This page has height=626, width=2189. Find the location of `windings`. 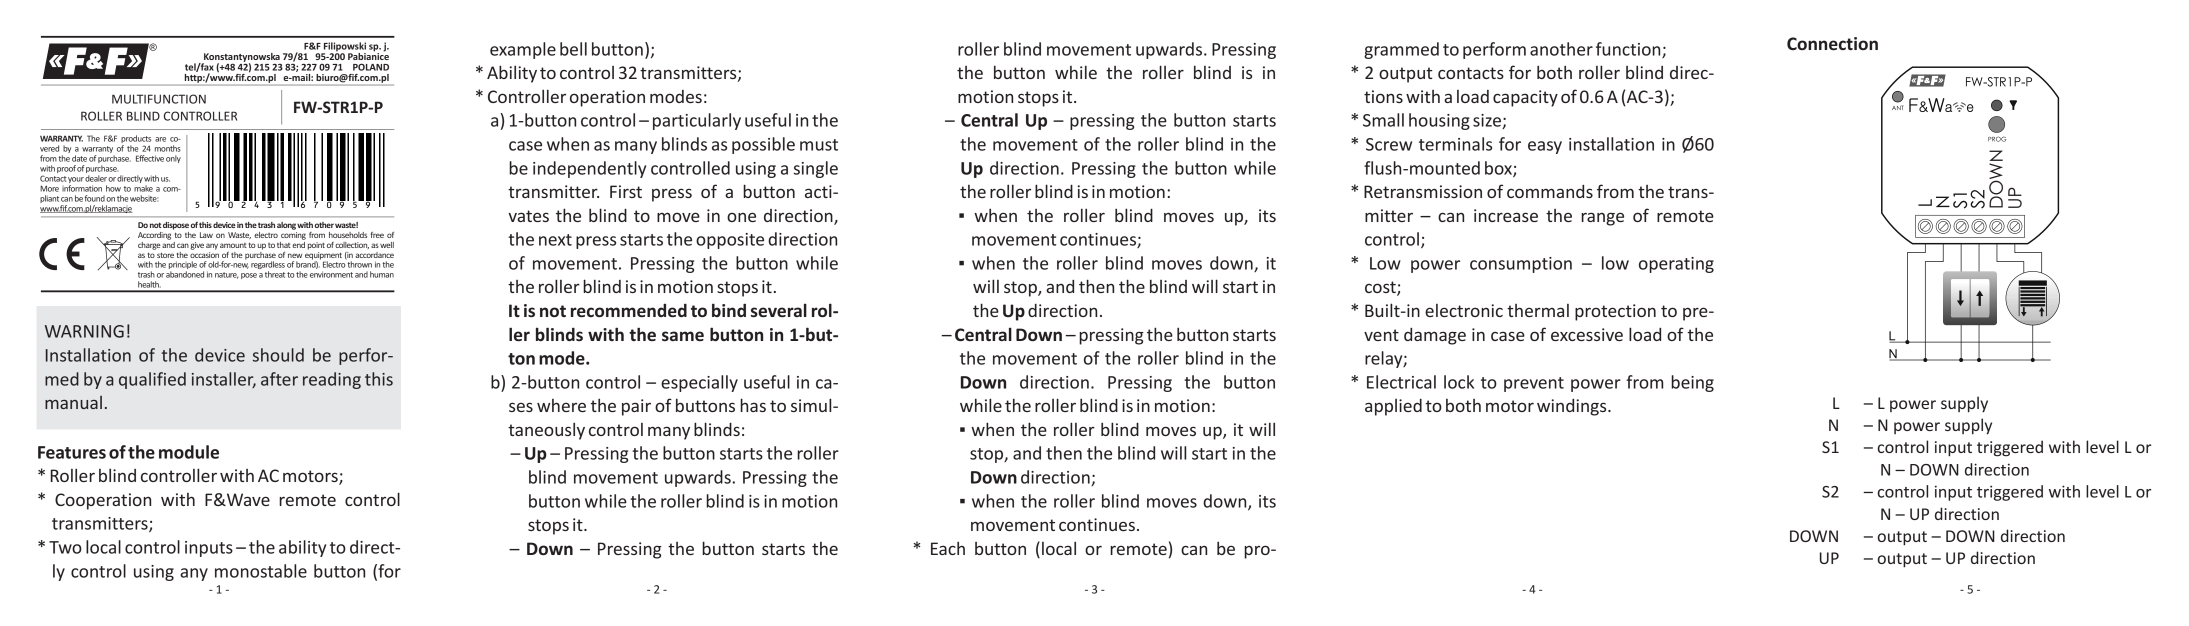

windings is located at coordinates (1573, 407).
